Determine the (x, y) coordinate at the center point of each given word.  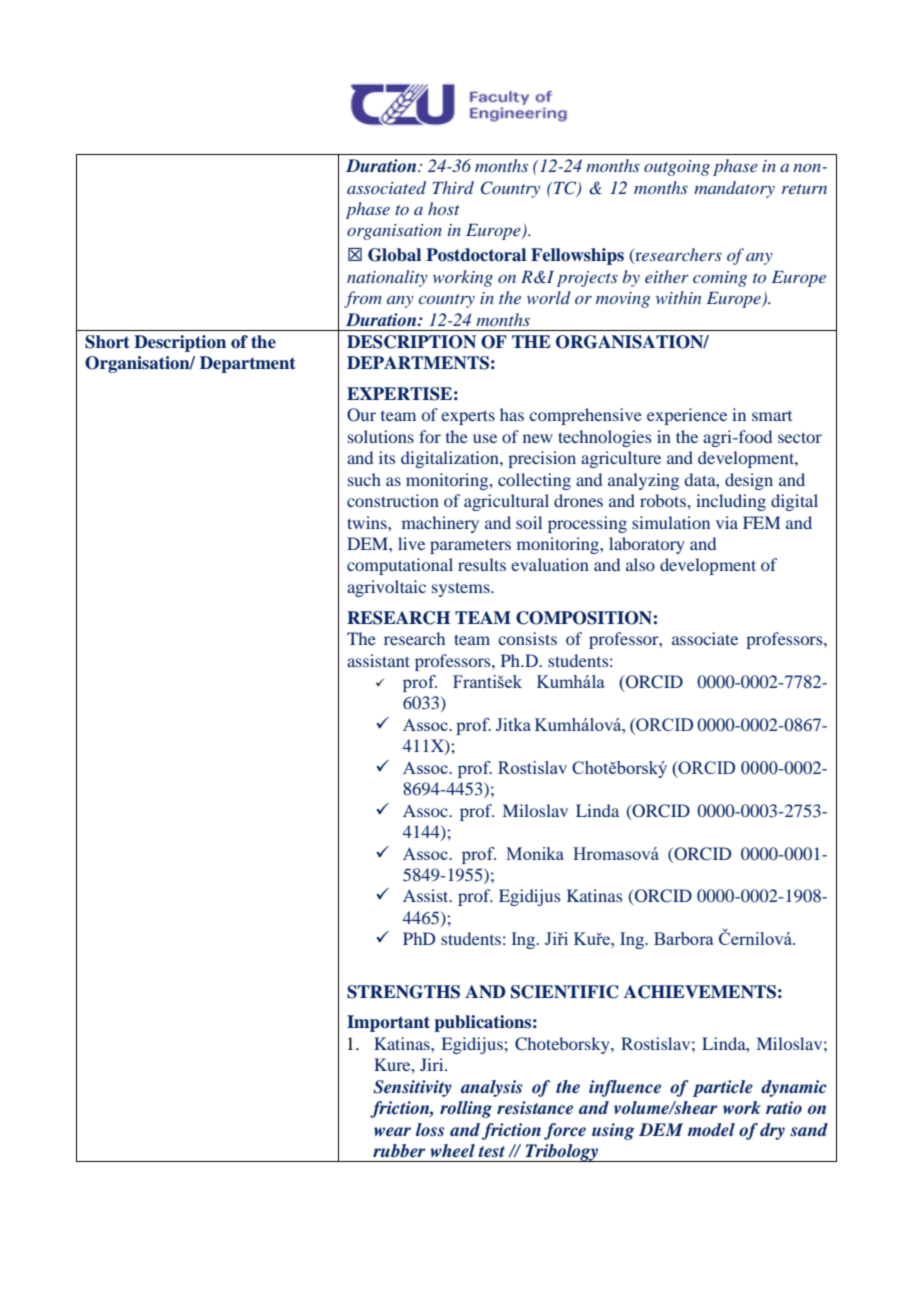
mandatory (734, 189)
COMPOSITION (584, 618)
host (444, 208)
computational (400, 566)
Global (394, 255)
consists (527, 638)
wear (392, 1131)
